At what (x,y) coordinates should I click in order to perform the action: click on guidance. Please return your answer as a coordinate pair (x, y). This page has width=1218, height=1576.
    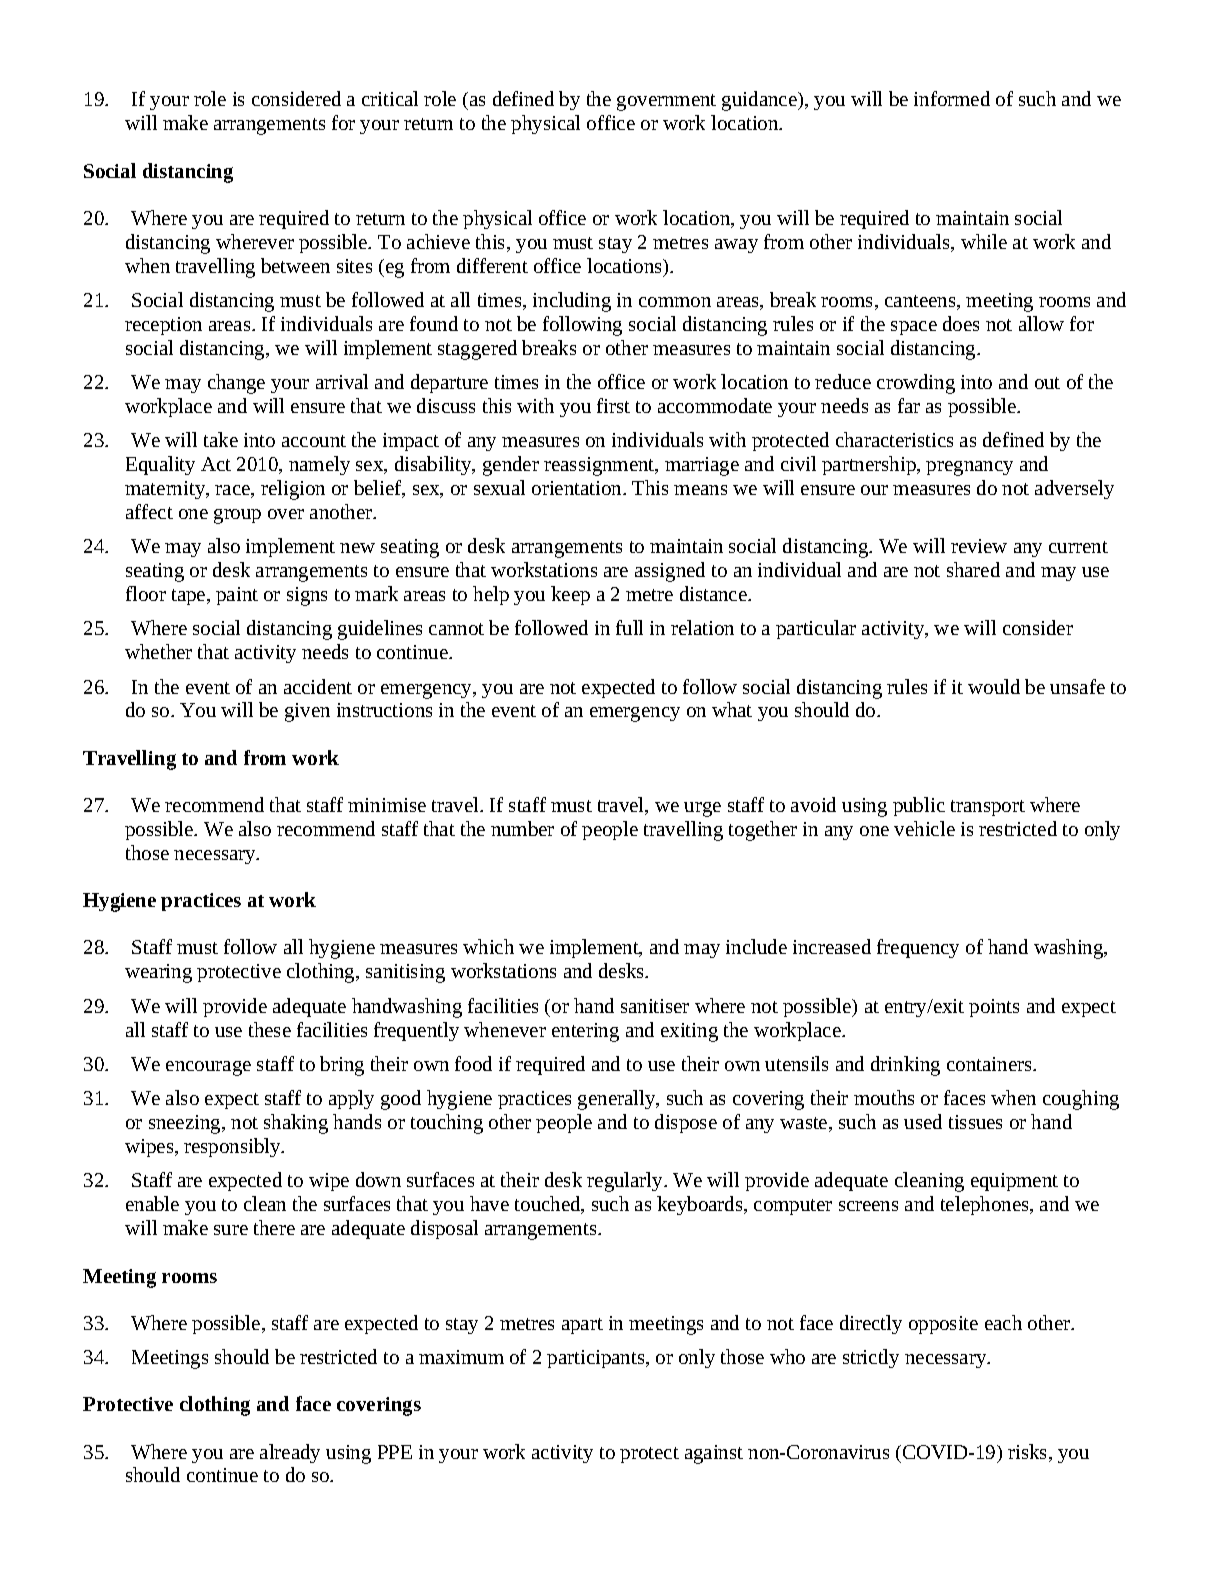
    Looking at the image, I should click on (760, 101).
